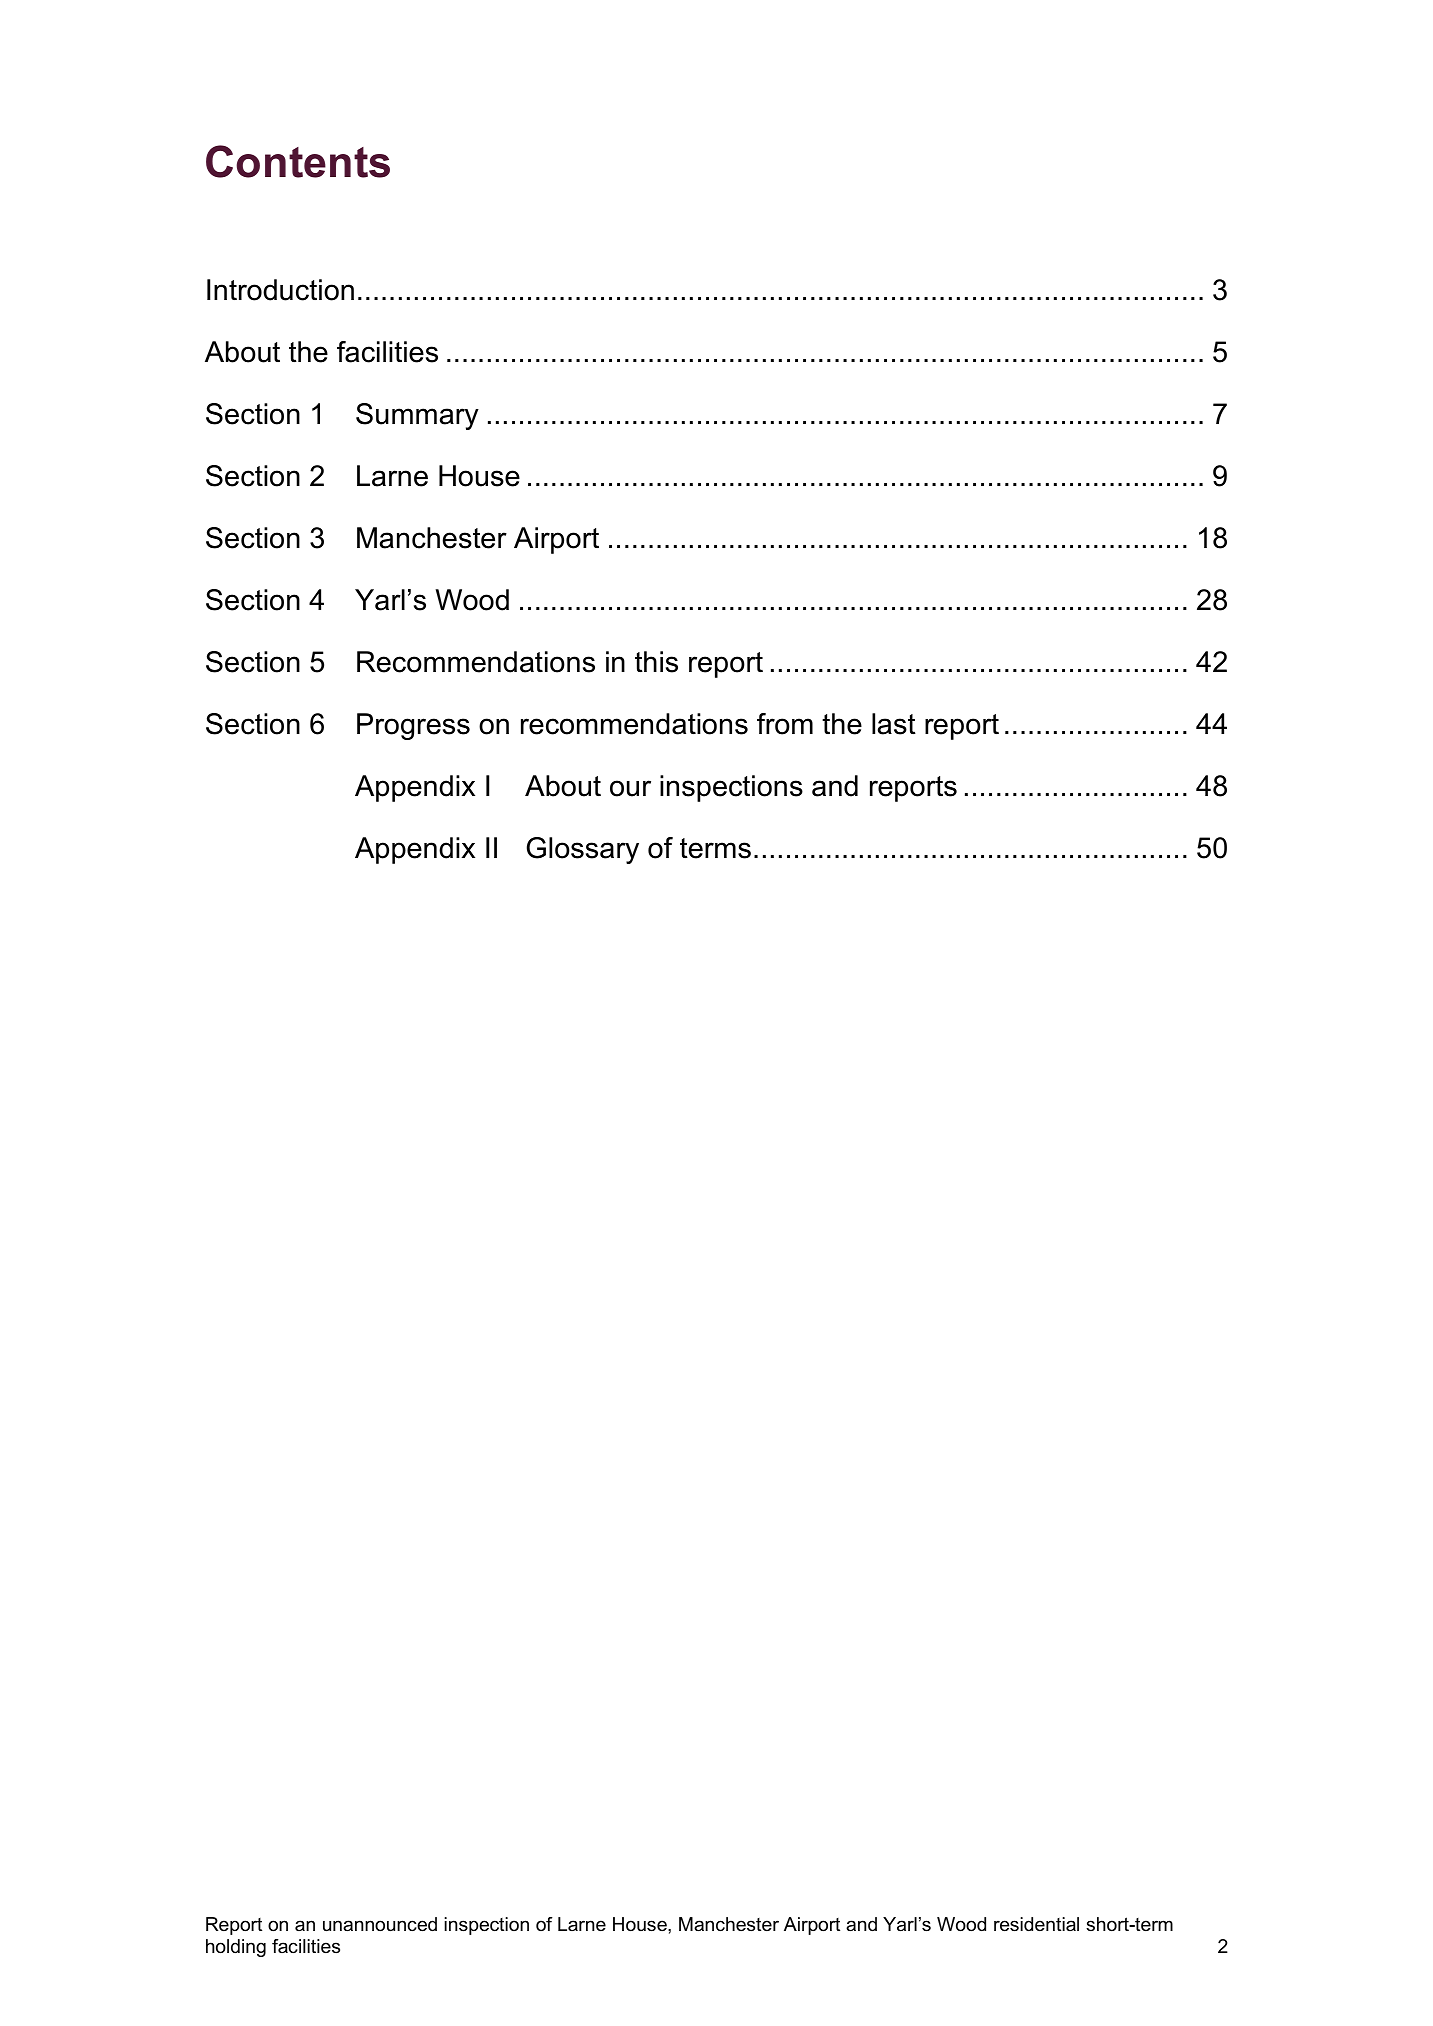 This screenshot has width=1433, height=2026. What do you see at coordinates (413, 726) in the screenshot?
I see `Progress` at bounding box center [413, 726].
